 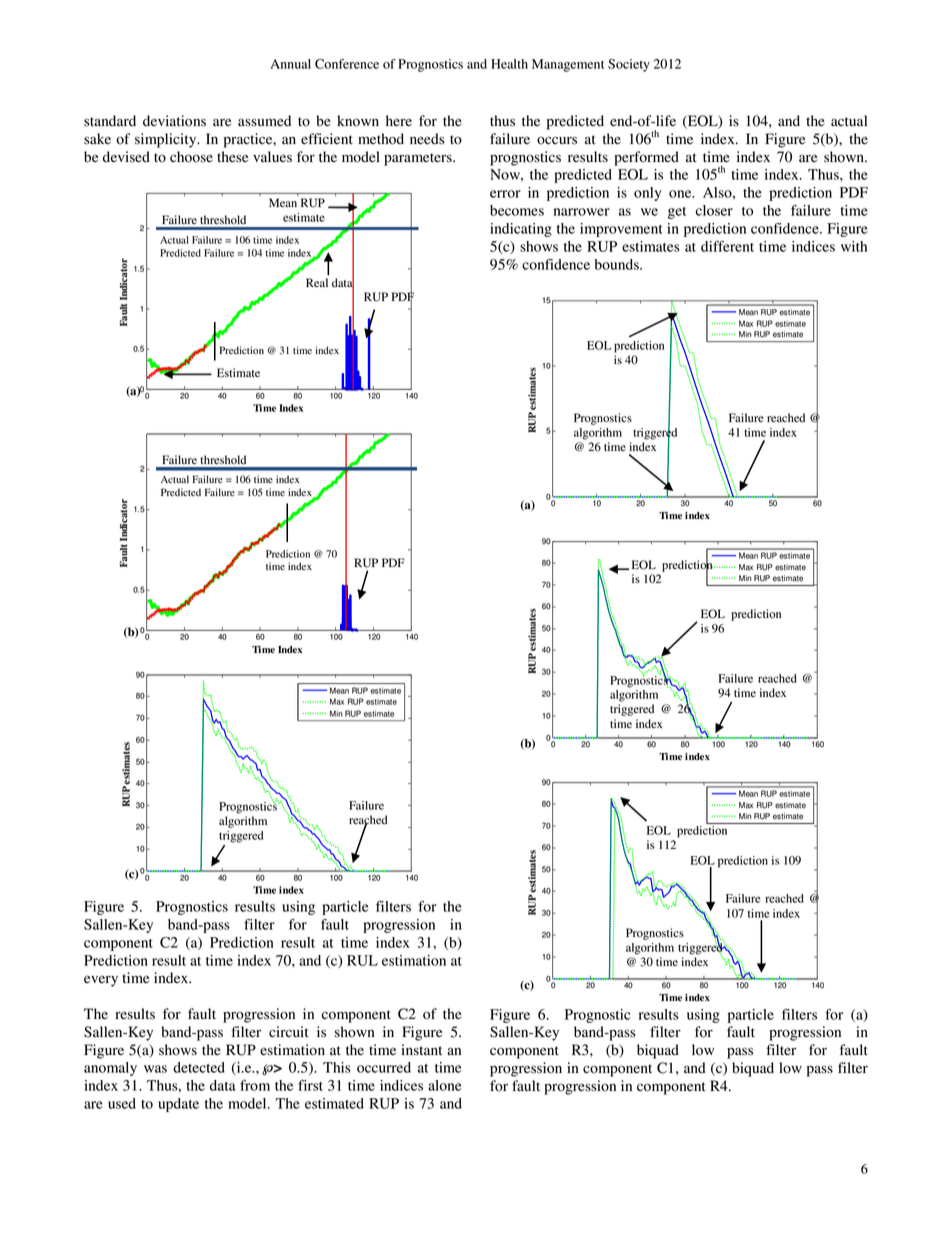 I want to click on circuit, so click(x=289, y=1031).
